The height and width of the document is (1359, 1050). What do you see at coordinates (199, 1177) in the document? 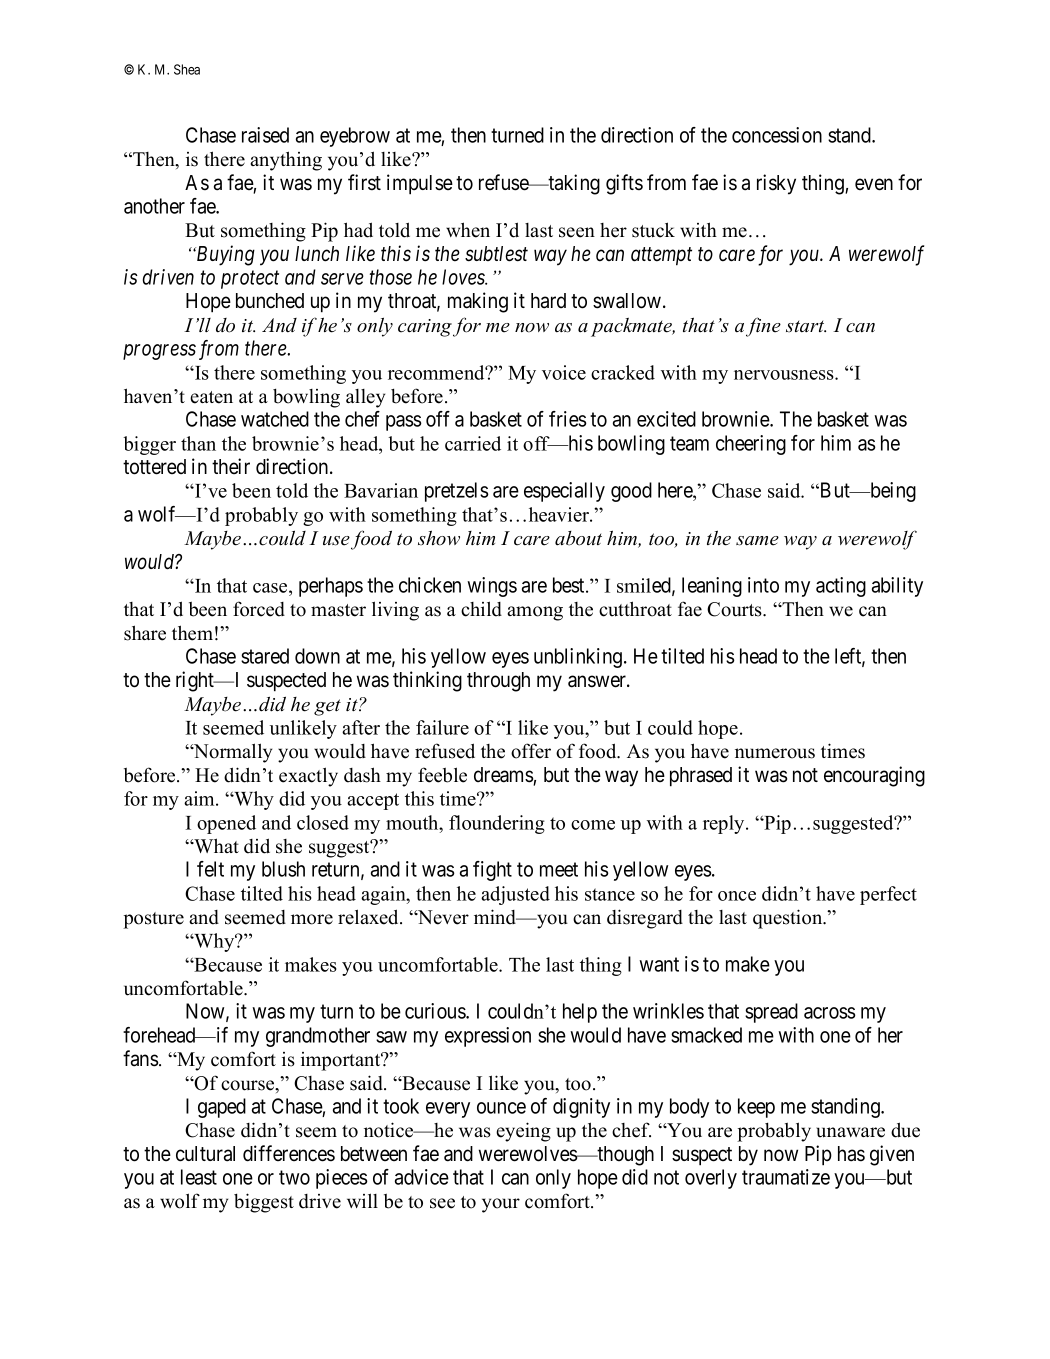
I see `least` at bounding box center [199, 1177].
